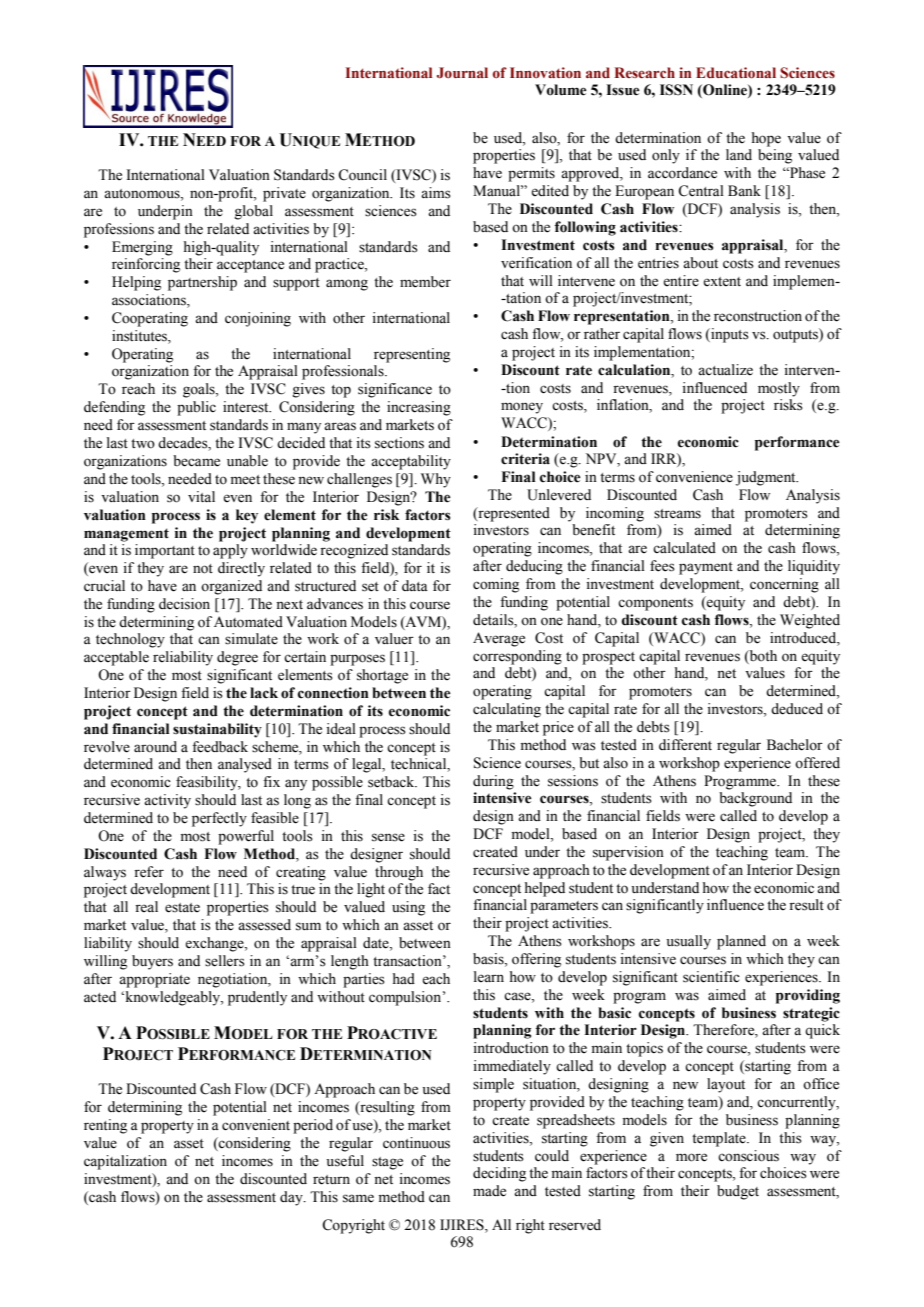 This screenshot has width=924, height=1307. I want to click on Weighted, so click(810, 621).
